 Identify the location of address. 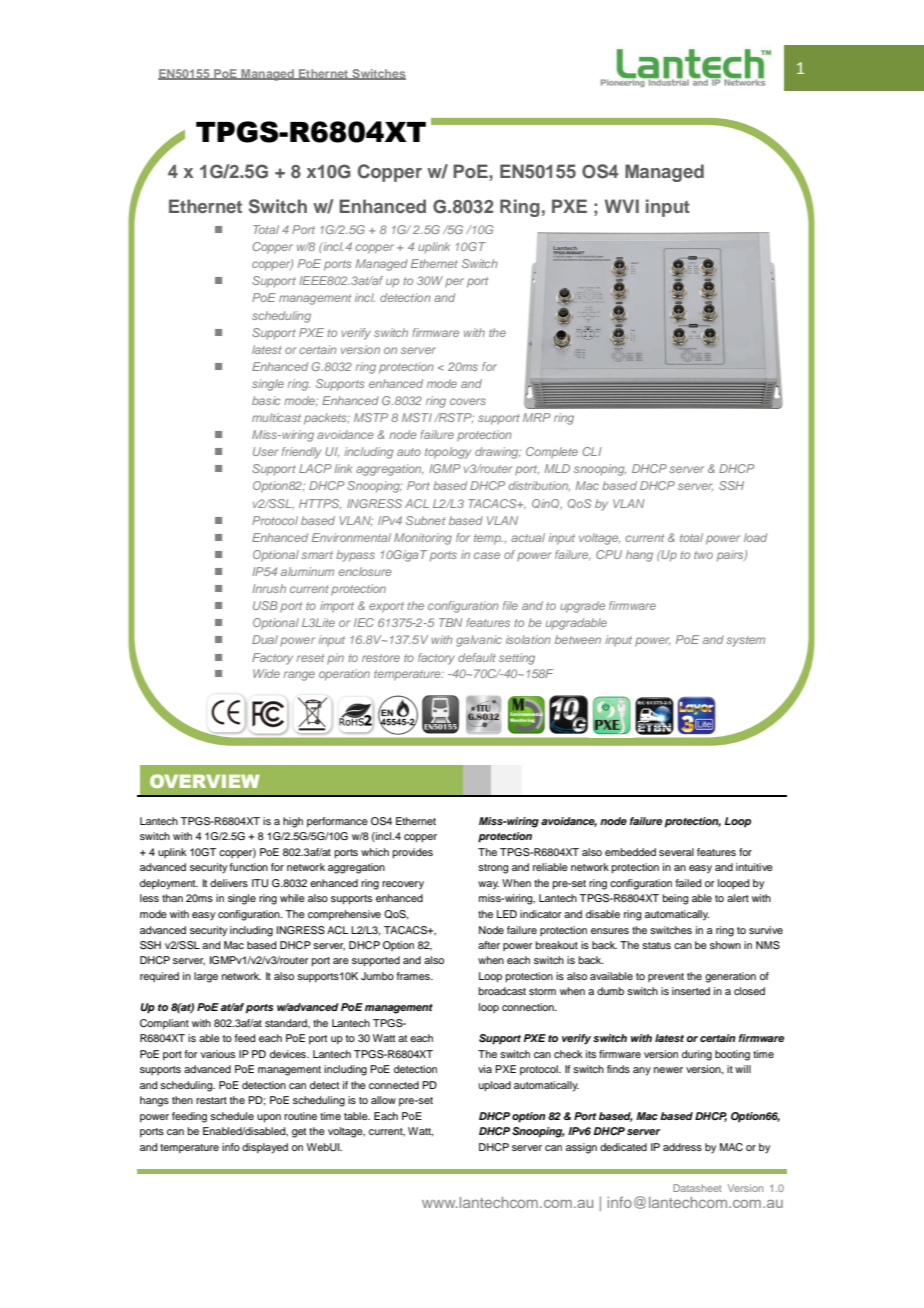
(682, 1147).
